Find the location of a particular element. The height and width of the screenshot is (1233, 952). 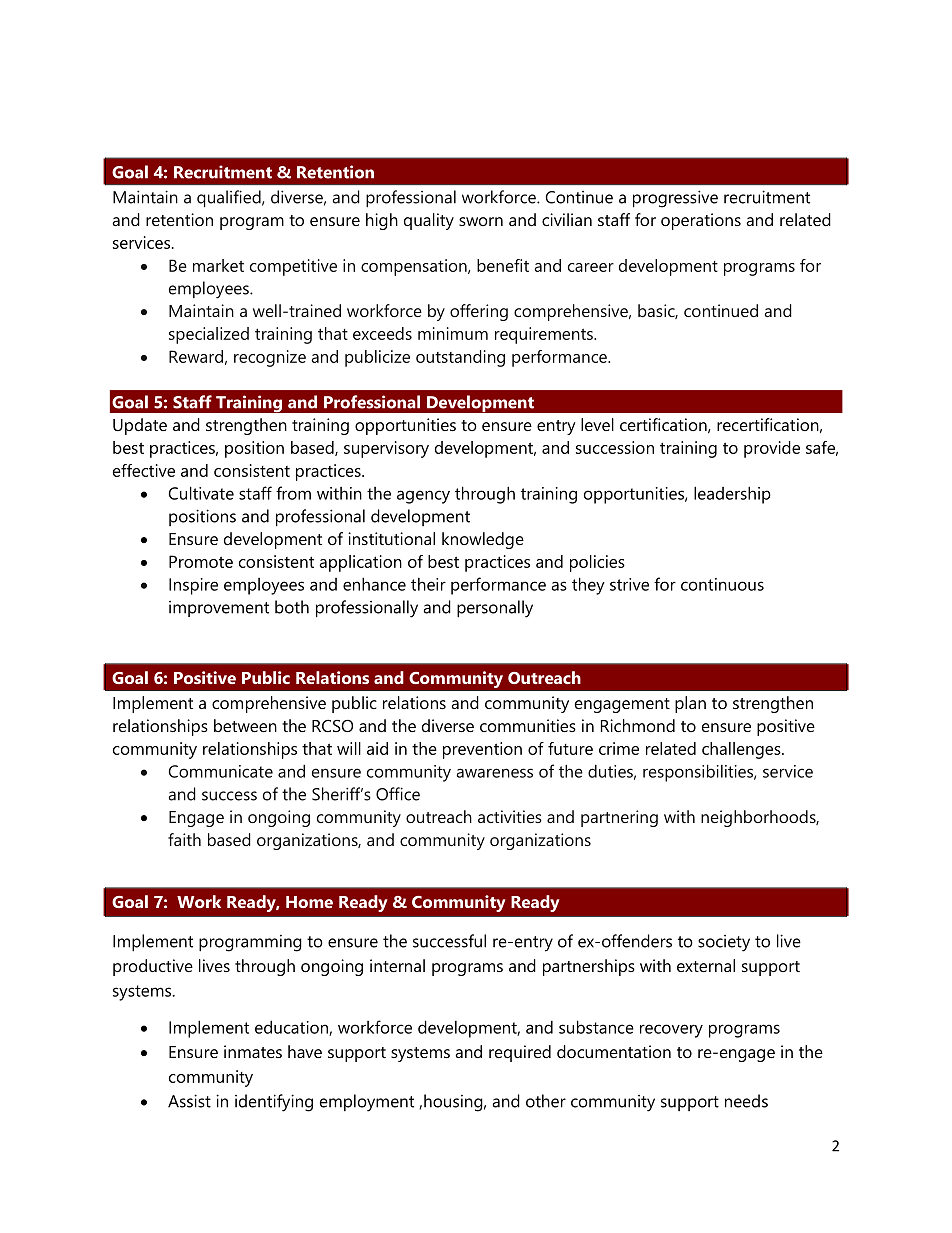

sworn is located at coordinates (481, 221).
